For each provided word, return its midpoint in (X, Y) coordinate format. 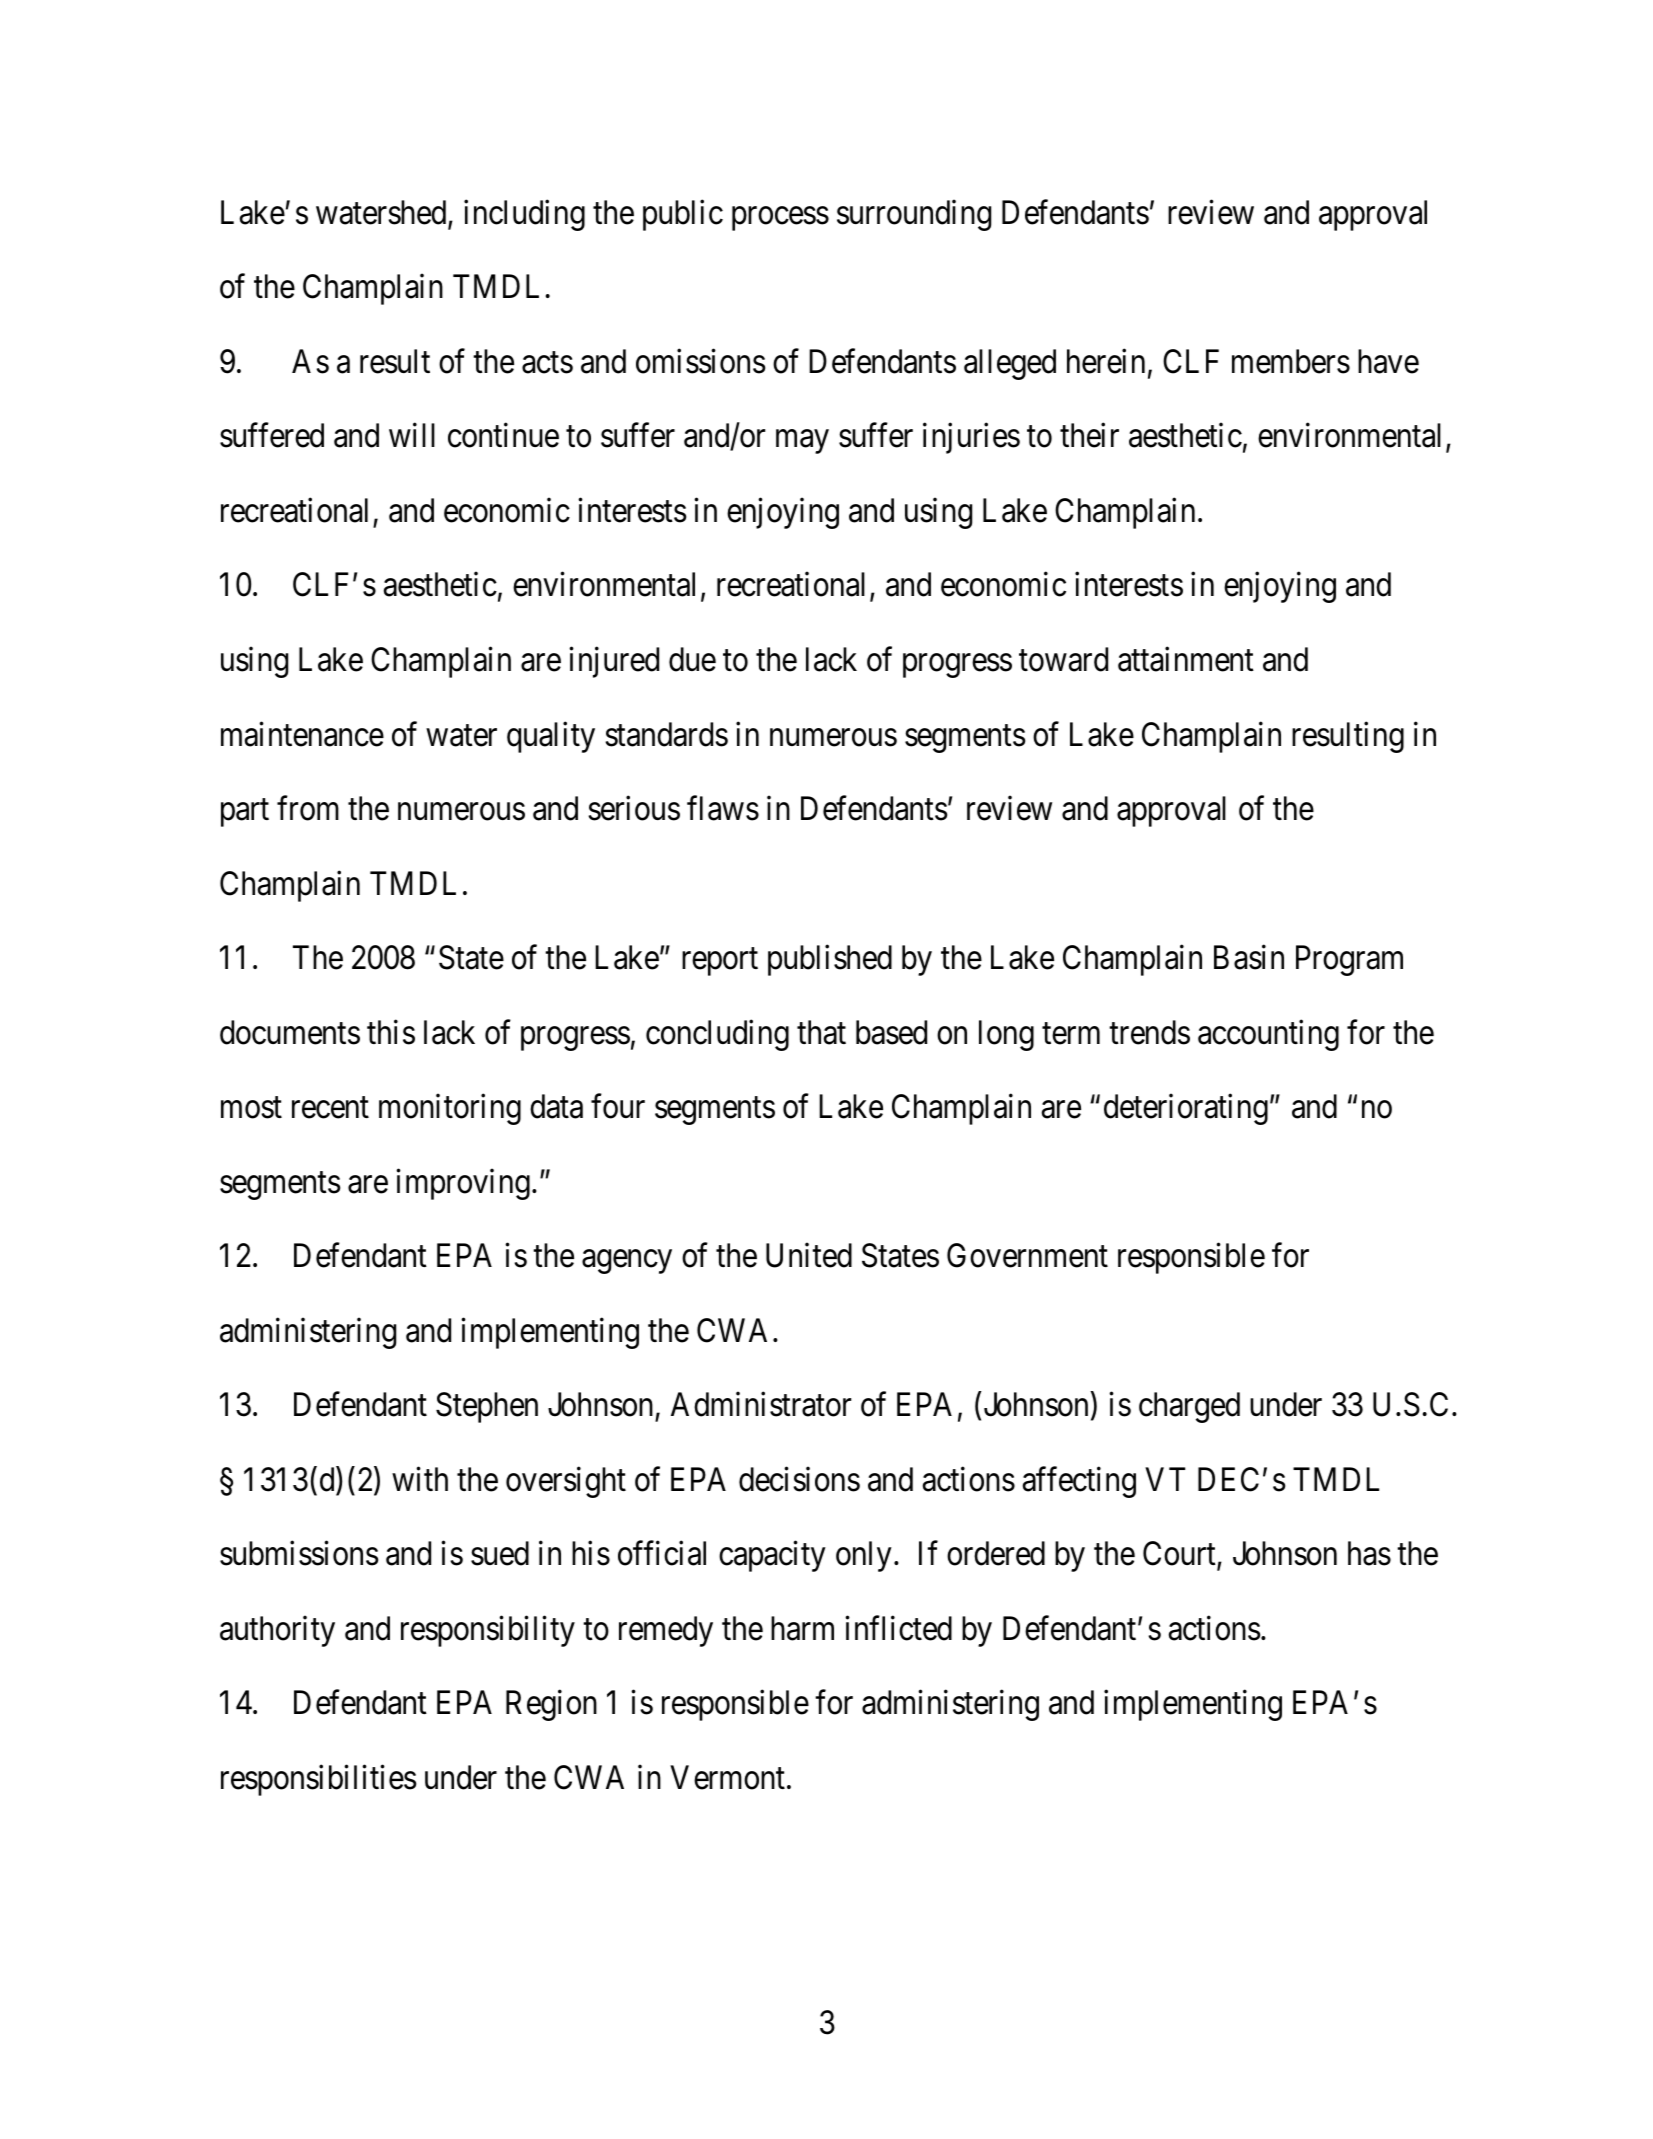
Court (1180, 1555)
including (524, 215)
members (1291, 361)
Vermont (728, 1778)
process (780, 219)
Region (551, 1705)
